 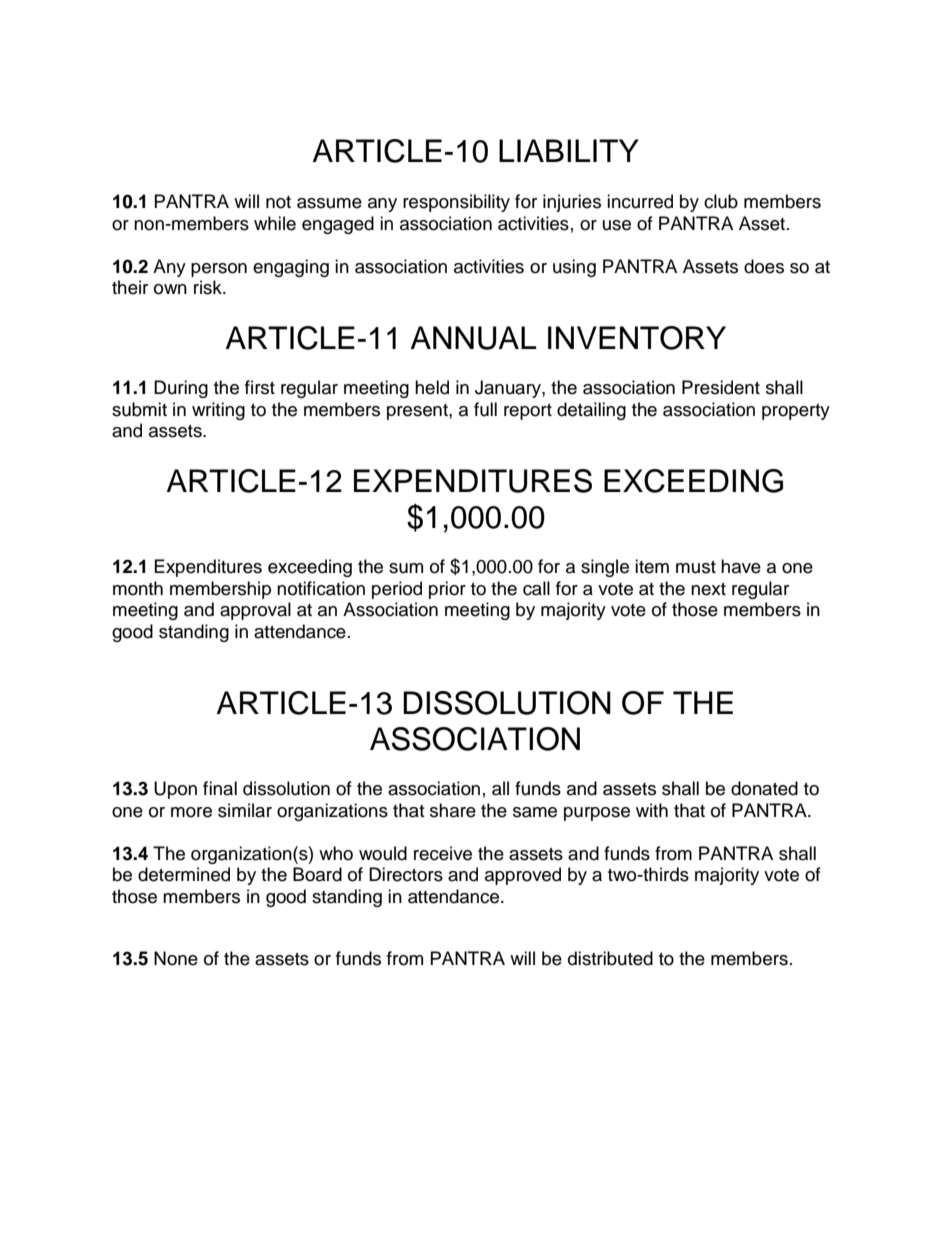 What do you see at coordinates (275, 223) in the page?
I see `while` at bounding box center [275, 223].
